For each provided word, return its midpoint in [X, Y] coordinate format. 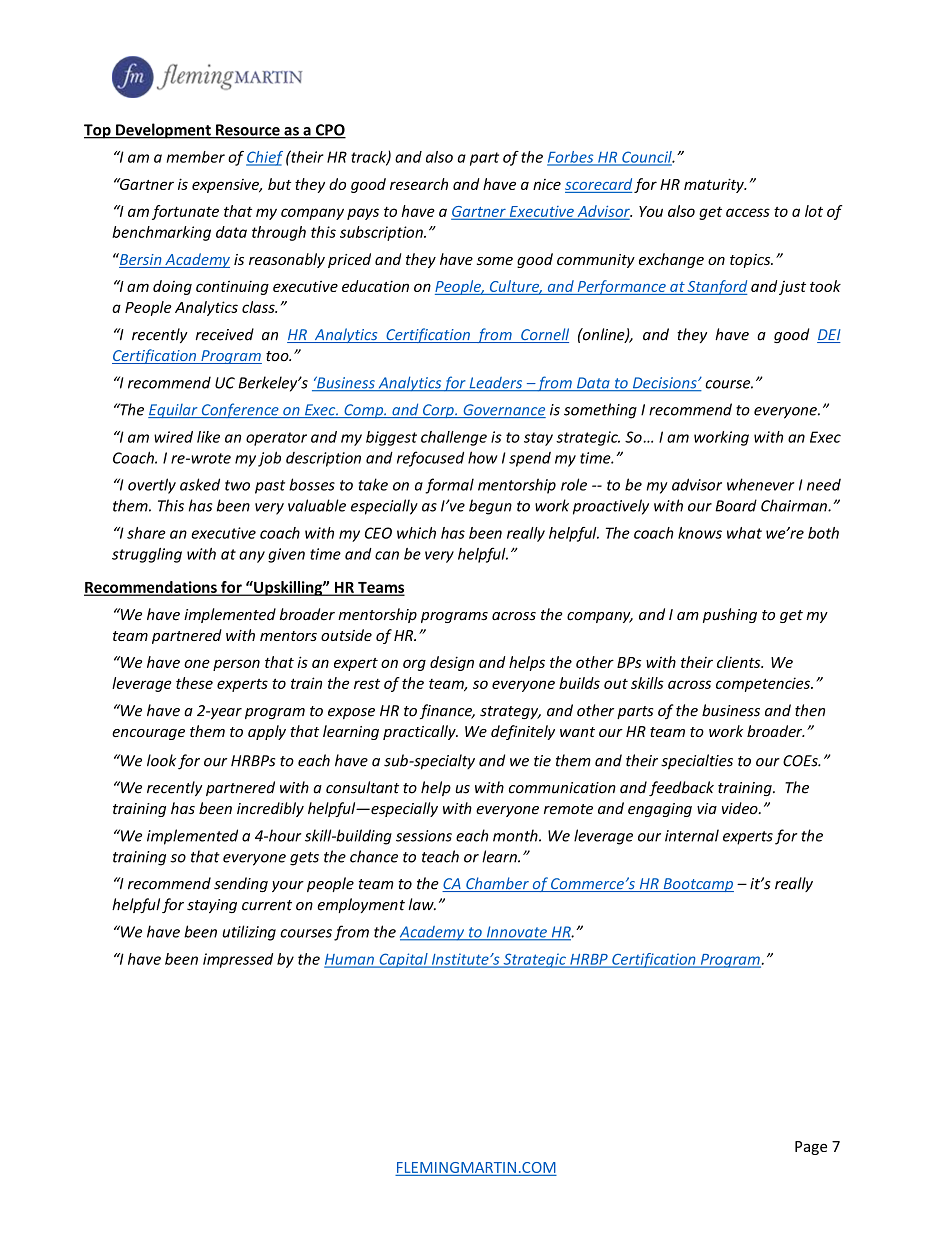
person [236, 665]
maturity [715, 185]
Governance [503, 411]
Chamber [497, 884]
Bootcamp [697, 885]
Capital [403, 960]
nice [547, 184]
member [196, 157]
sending [241, 884]
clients [740, 662]
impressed [238, 960]
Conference [240, 410]
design [452, 663]
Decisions [664, 384]
